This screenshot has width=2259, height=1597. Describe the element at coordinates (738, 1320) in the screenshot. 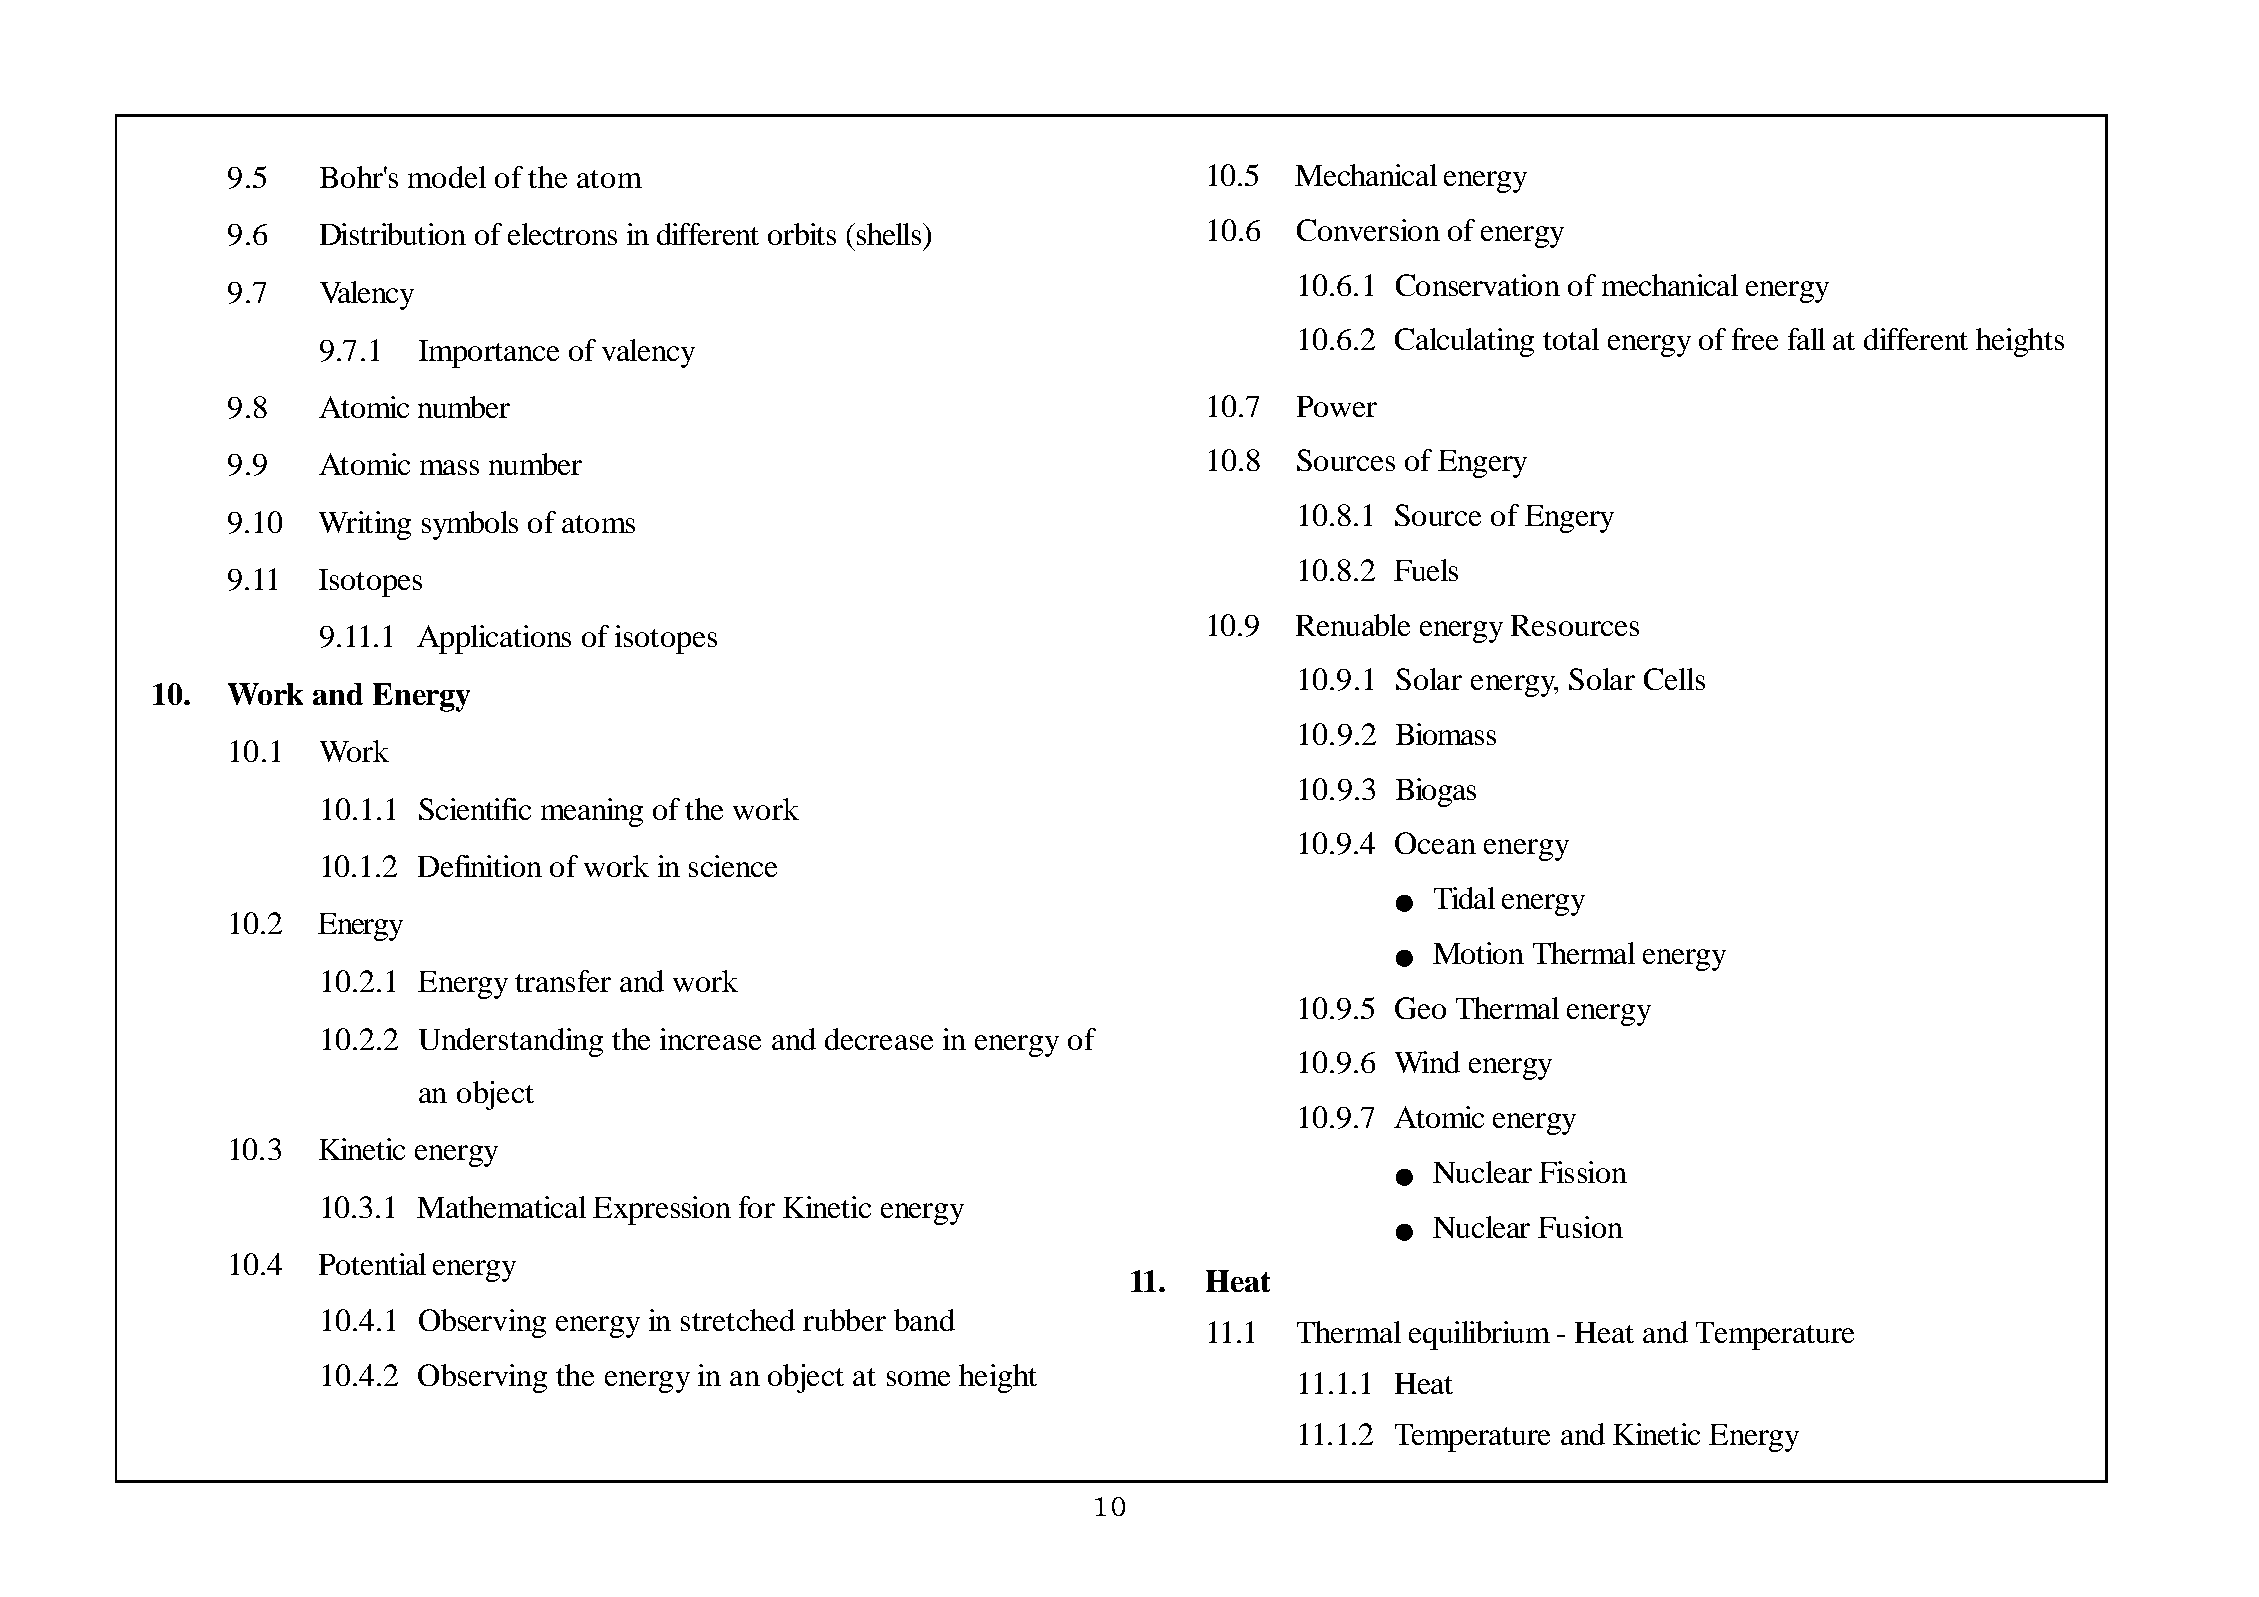

I see `stretched` at that location.
